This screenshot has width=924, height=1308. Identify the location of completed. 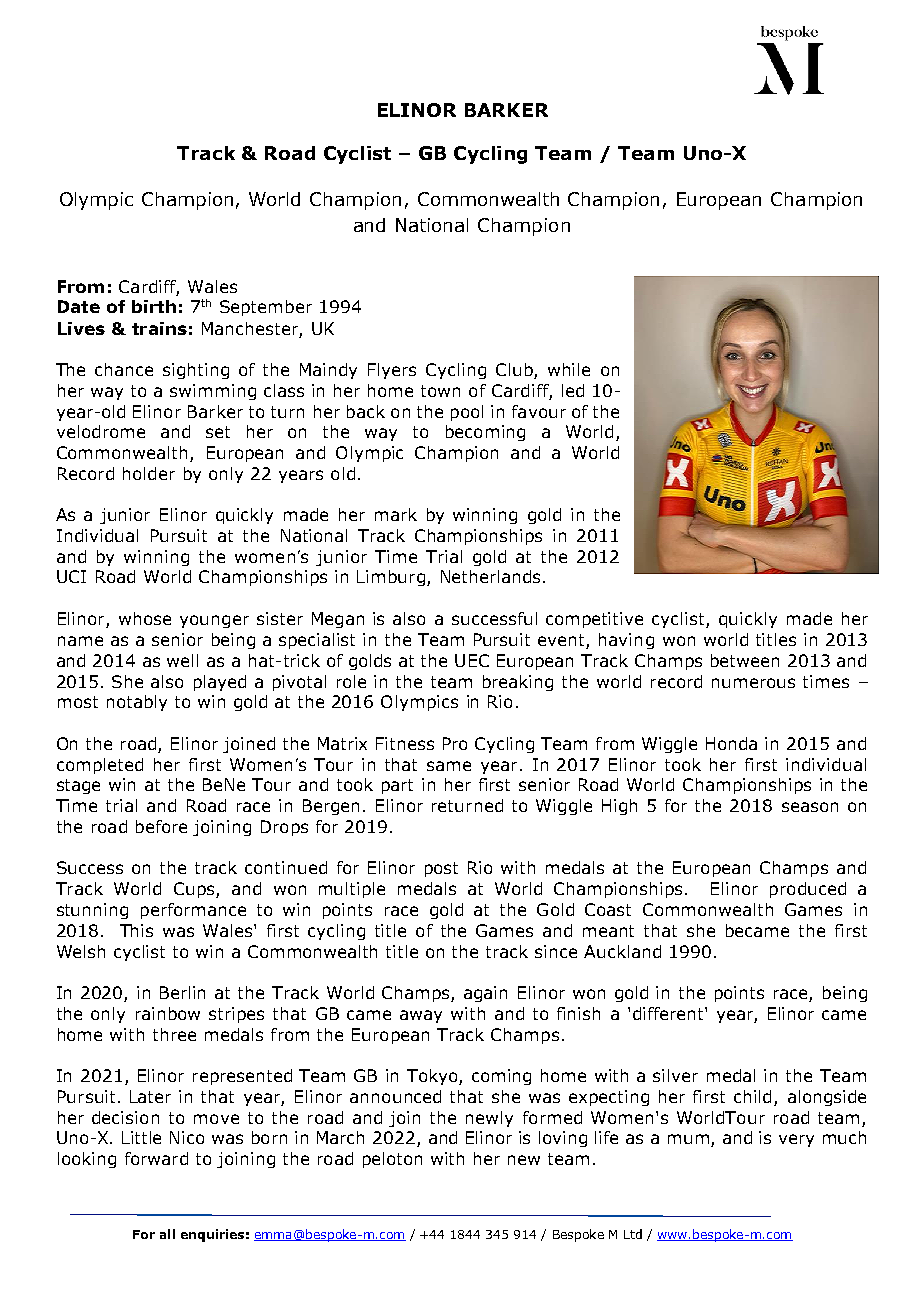
(100, 766).
